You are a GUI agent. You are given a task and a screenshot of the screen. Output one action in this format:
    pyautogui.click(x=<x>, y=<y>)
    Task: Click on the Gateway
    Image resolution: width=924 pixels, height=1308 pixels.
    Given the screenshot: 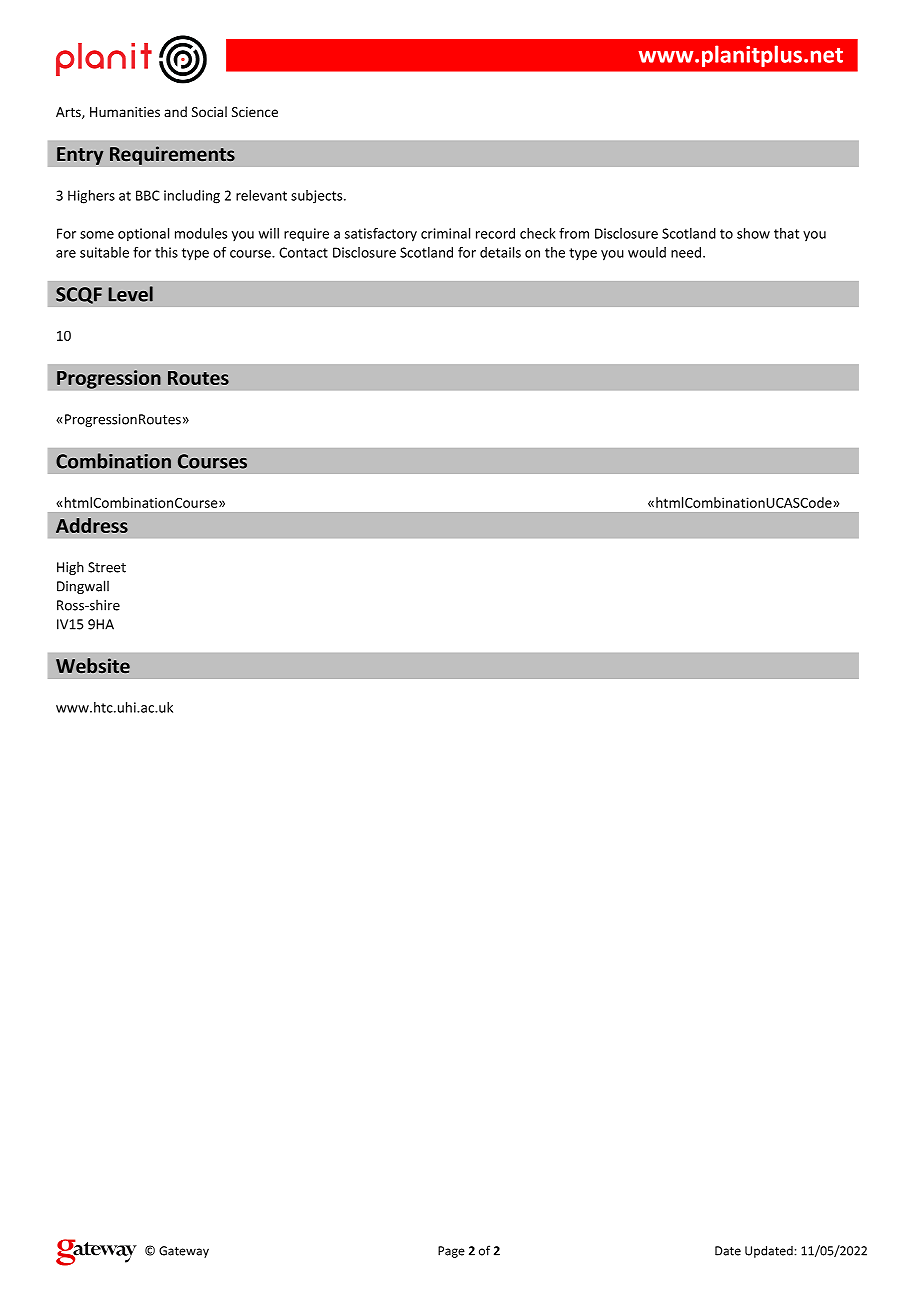 What is the action you would take?
    pyautogui.click(x=184, y=1252)
